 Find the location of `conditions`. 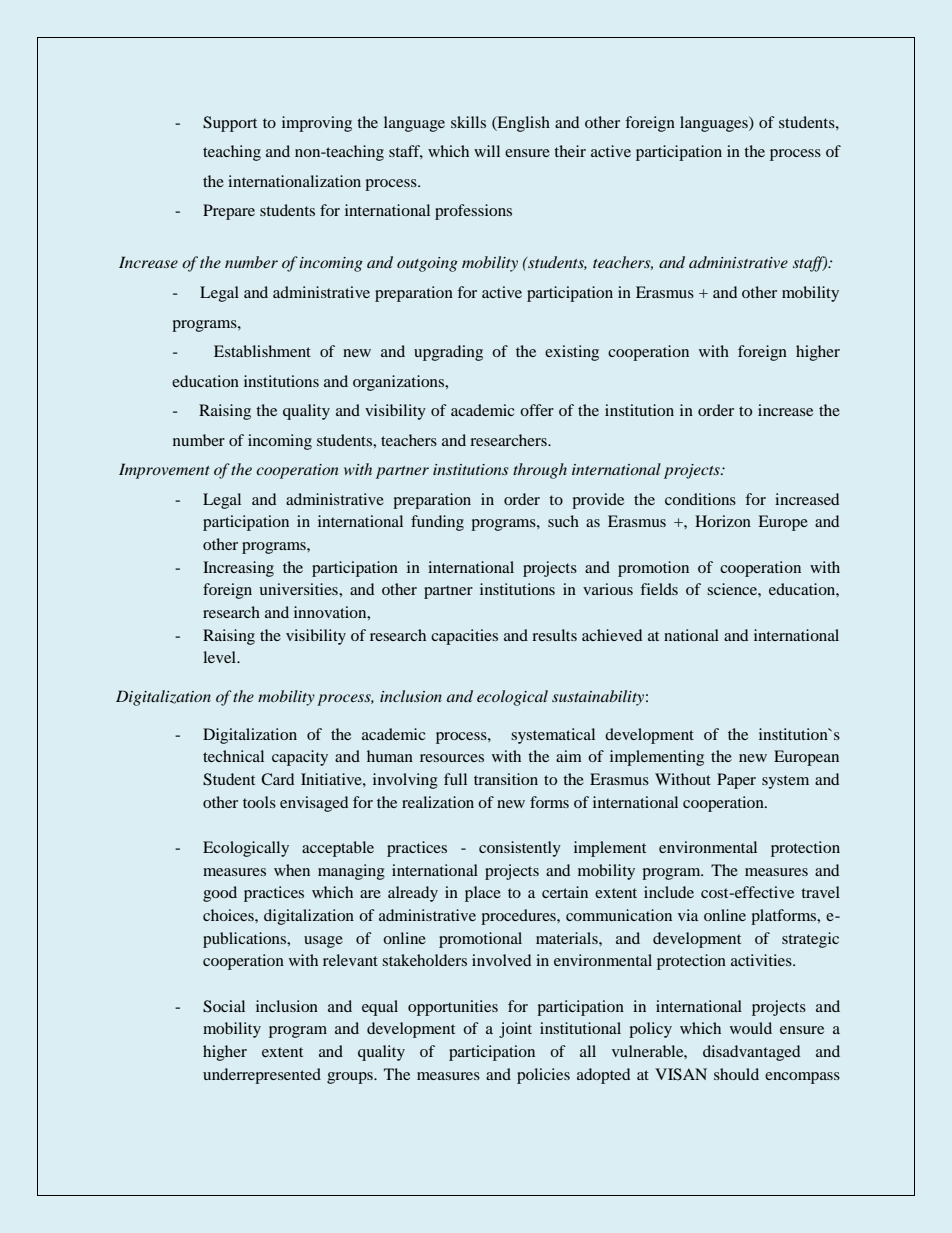

conditions is located at coordinates (700, 499).
